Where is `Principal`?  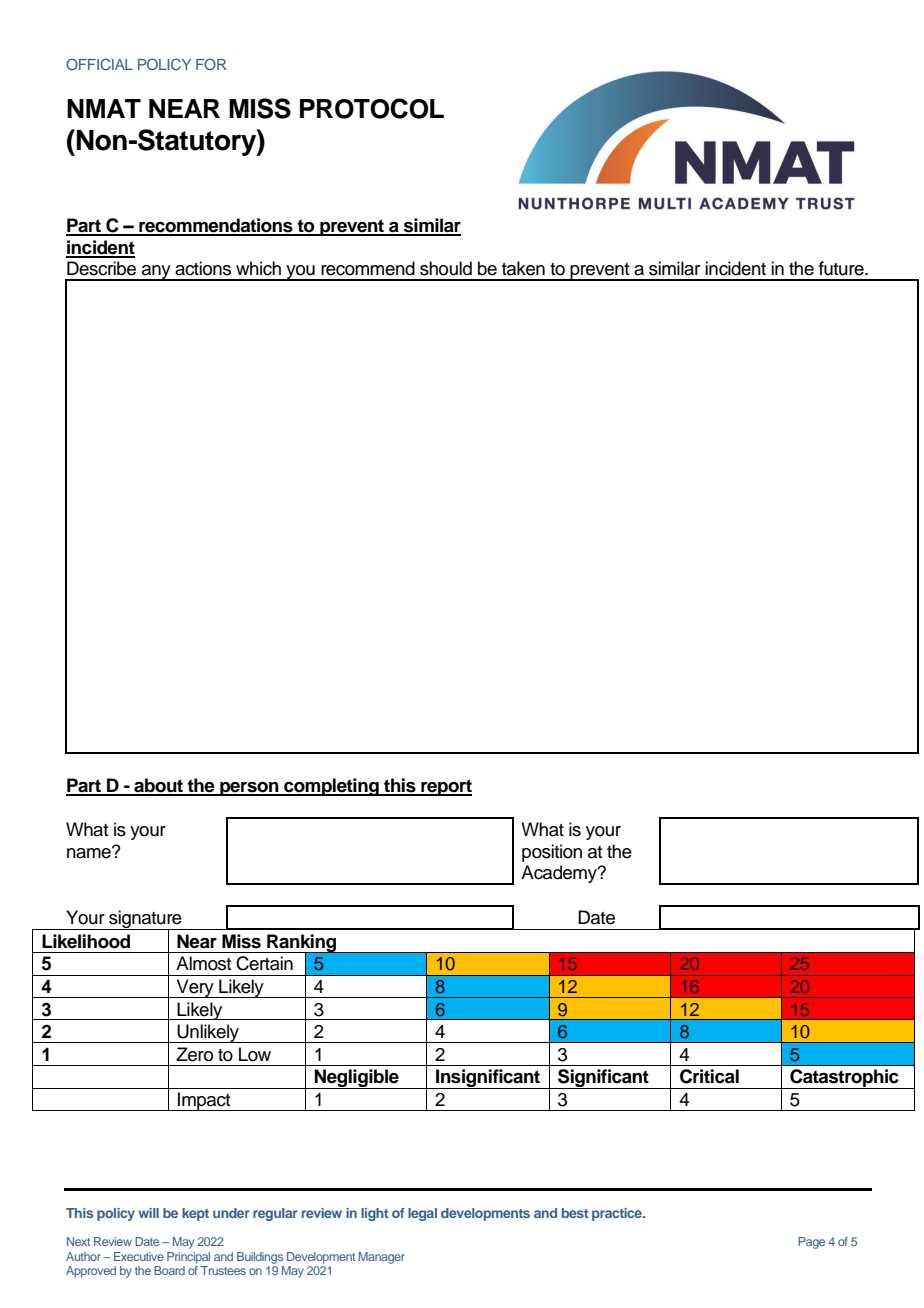
Principal is located at coordinates (188, 1258).
